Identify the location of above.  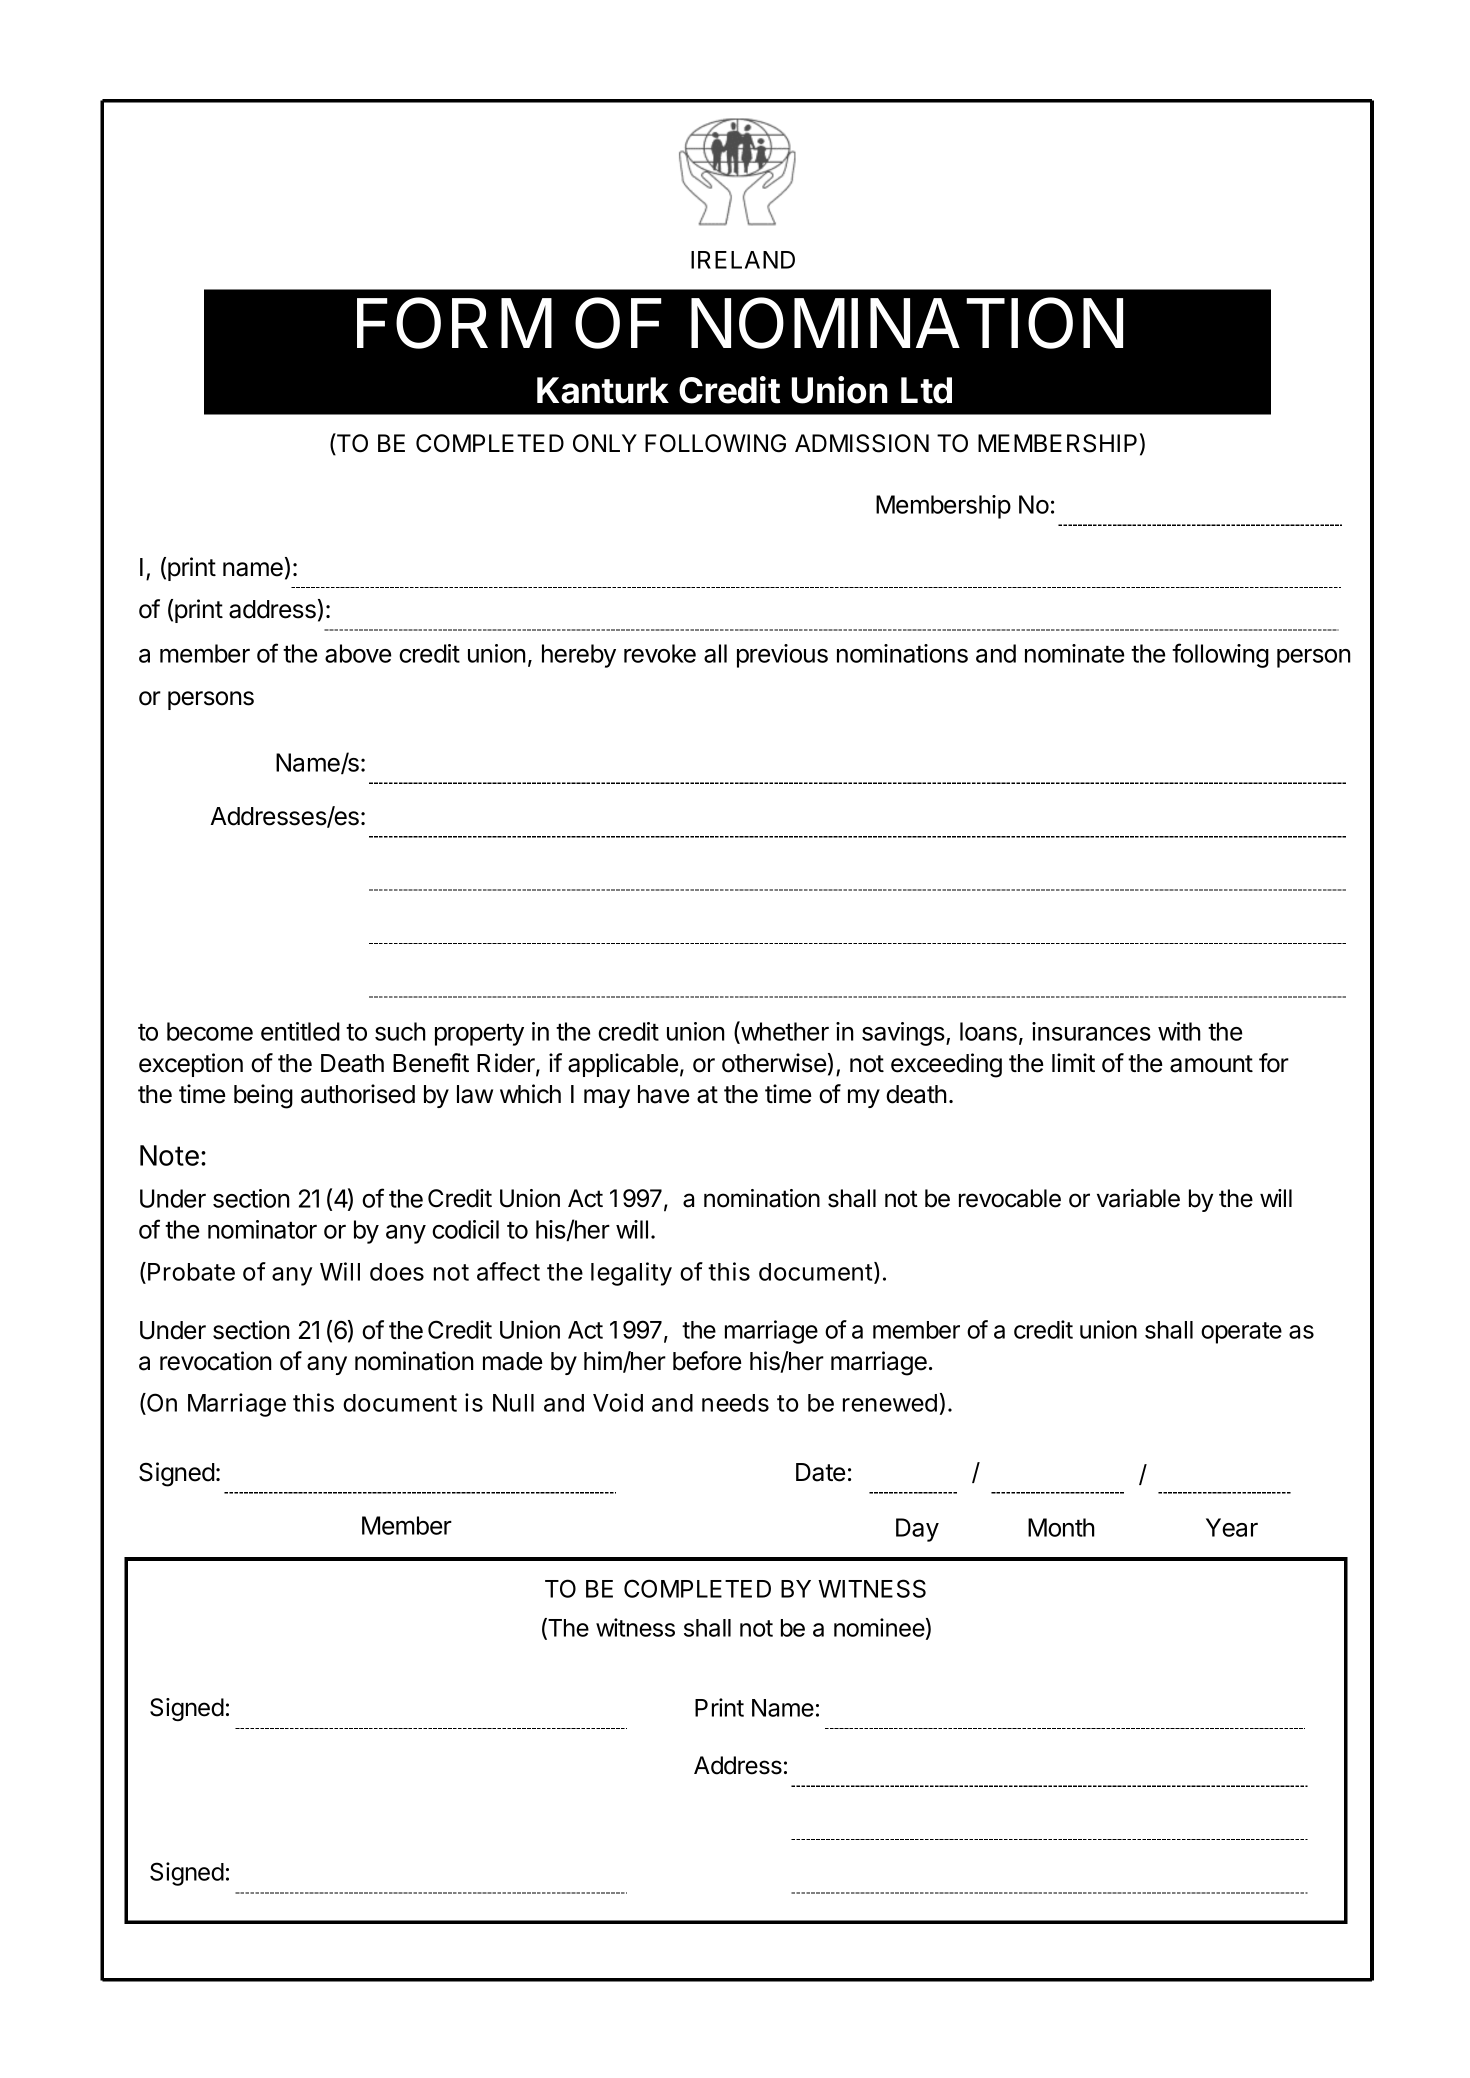
(358, 653).
